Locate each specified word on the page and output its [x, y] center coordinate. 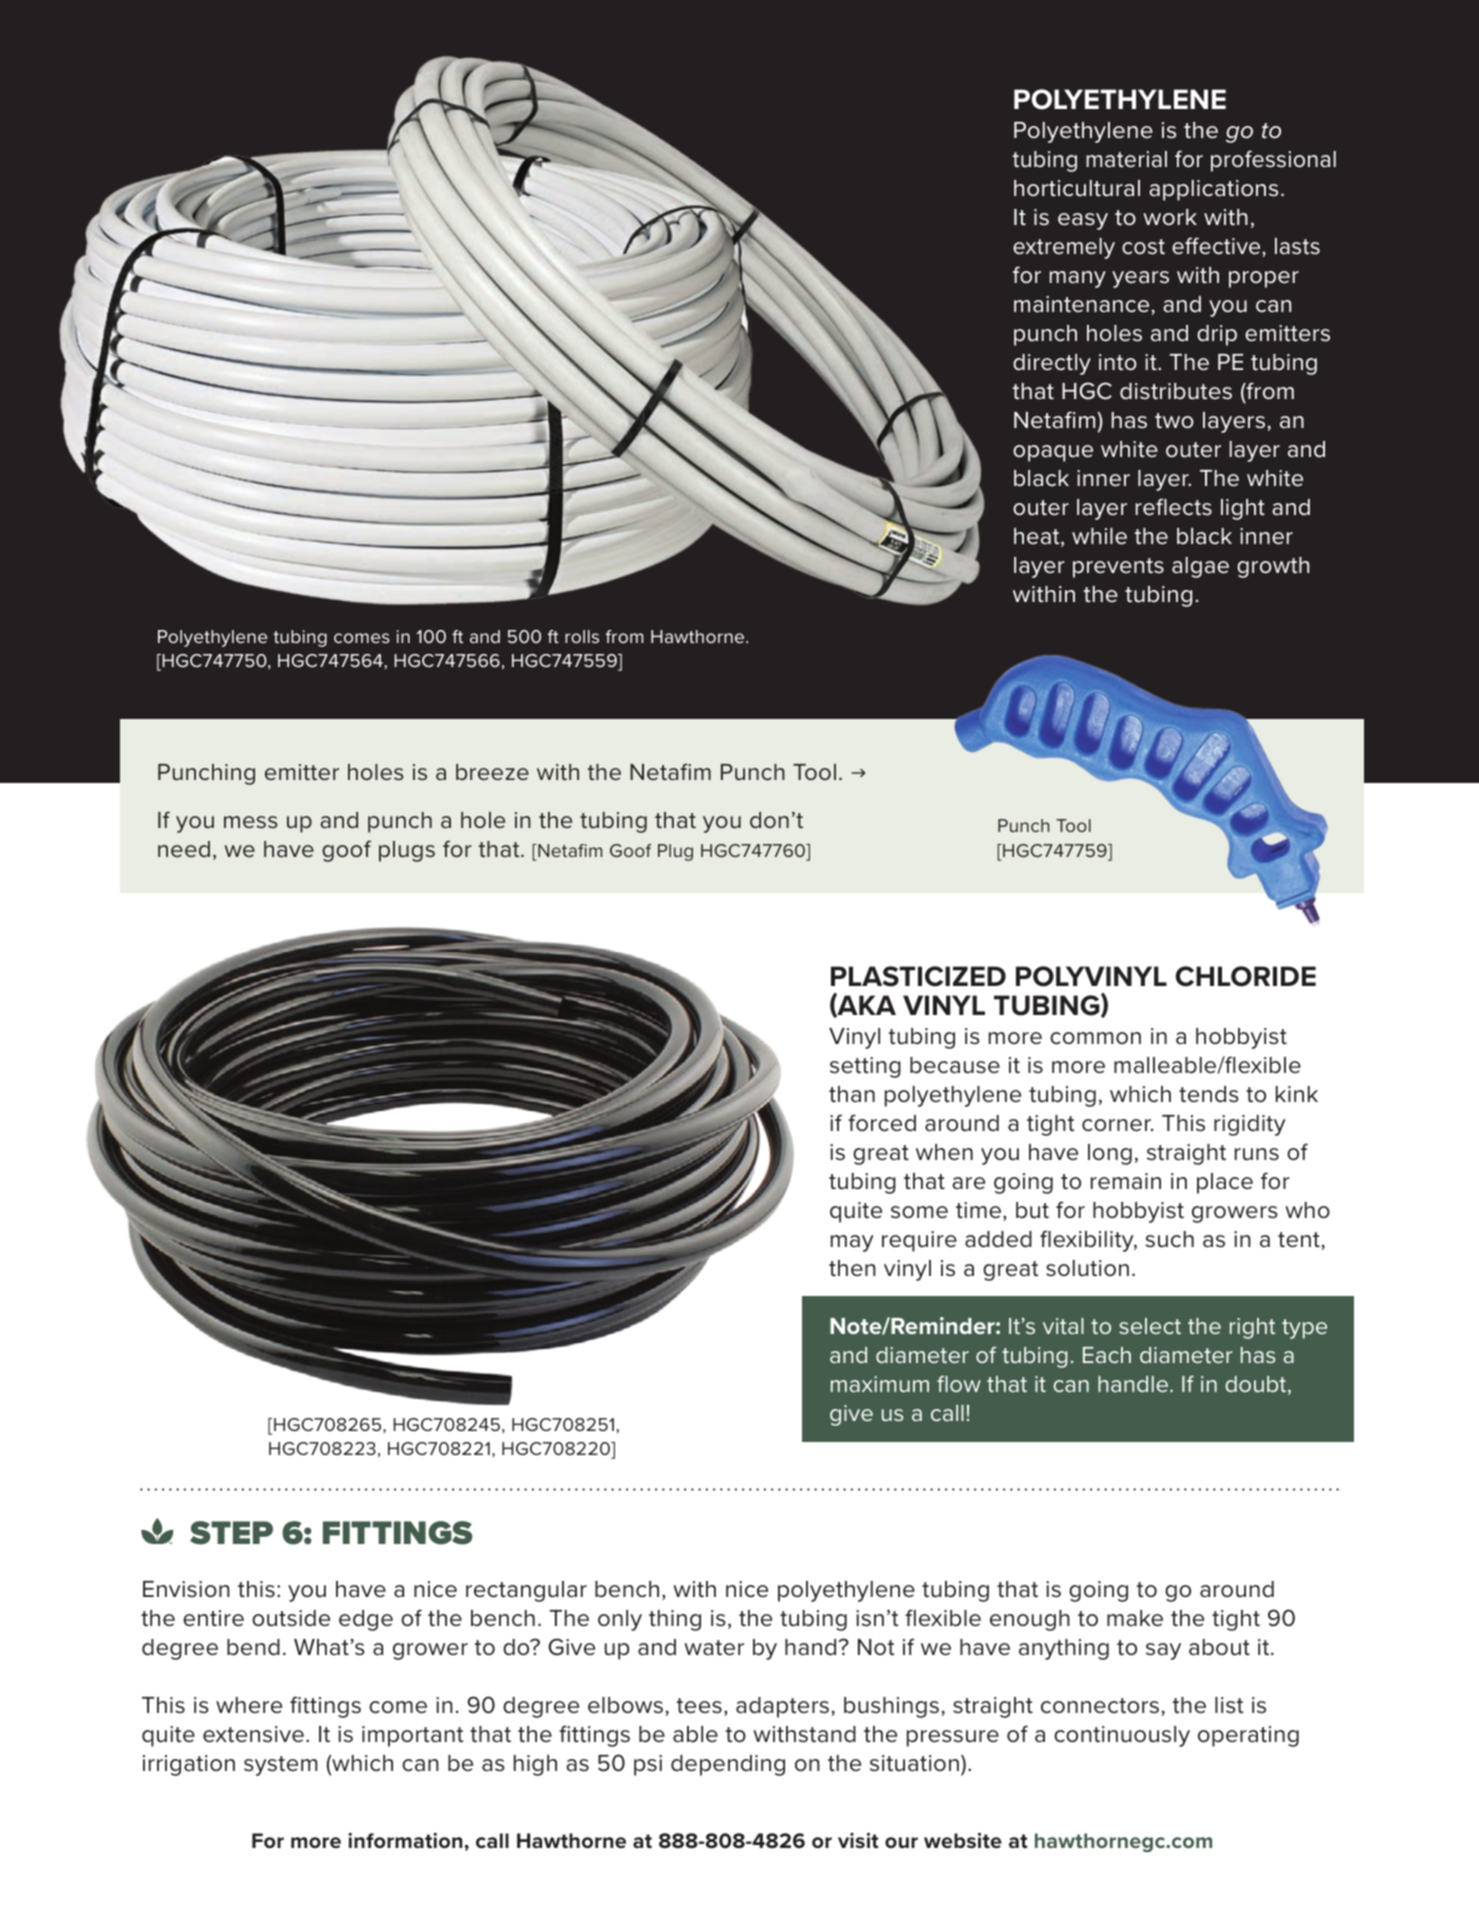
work [1170, 217]
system [280, 1766]
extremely [1064, 248]
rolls [582, 636]
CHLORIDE [1245, 976]
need [184, 849]
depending [728, 1765]
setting [865, 1067]
